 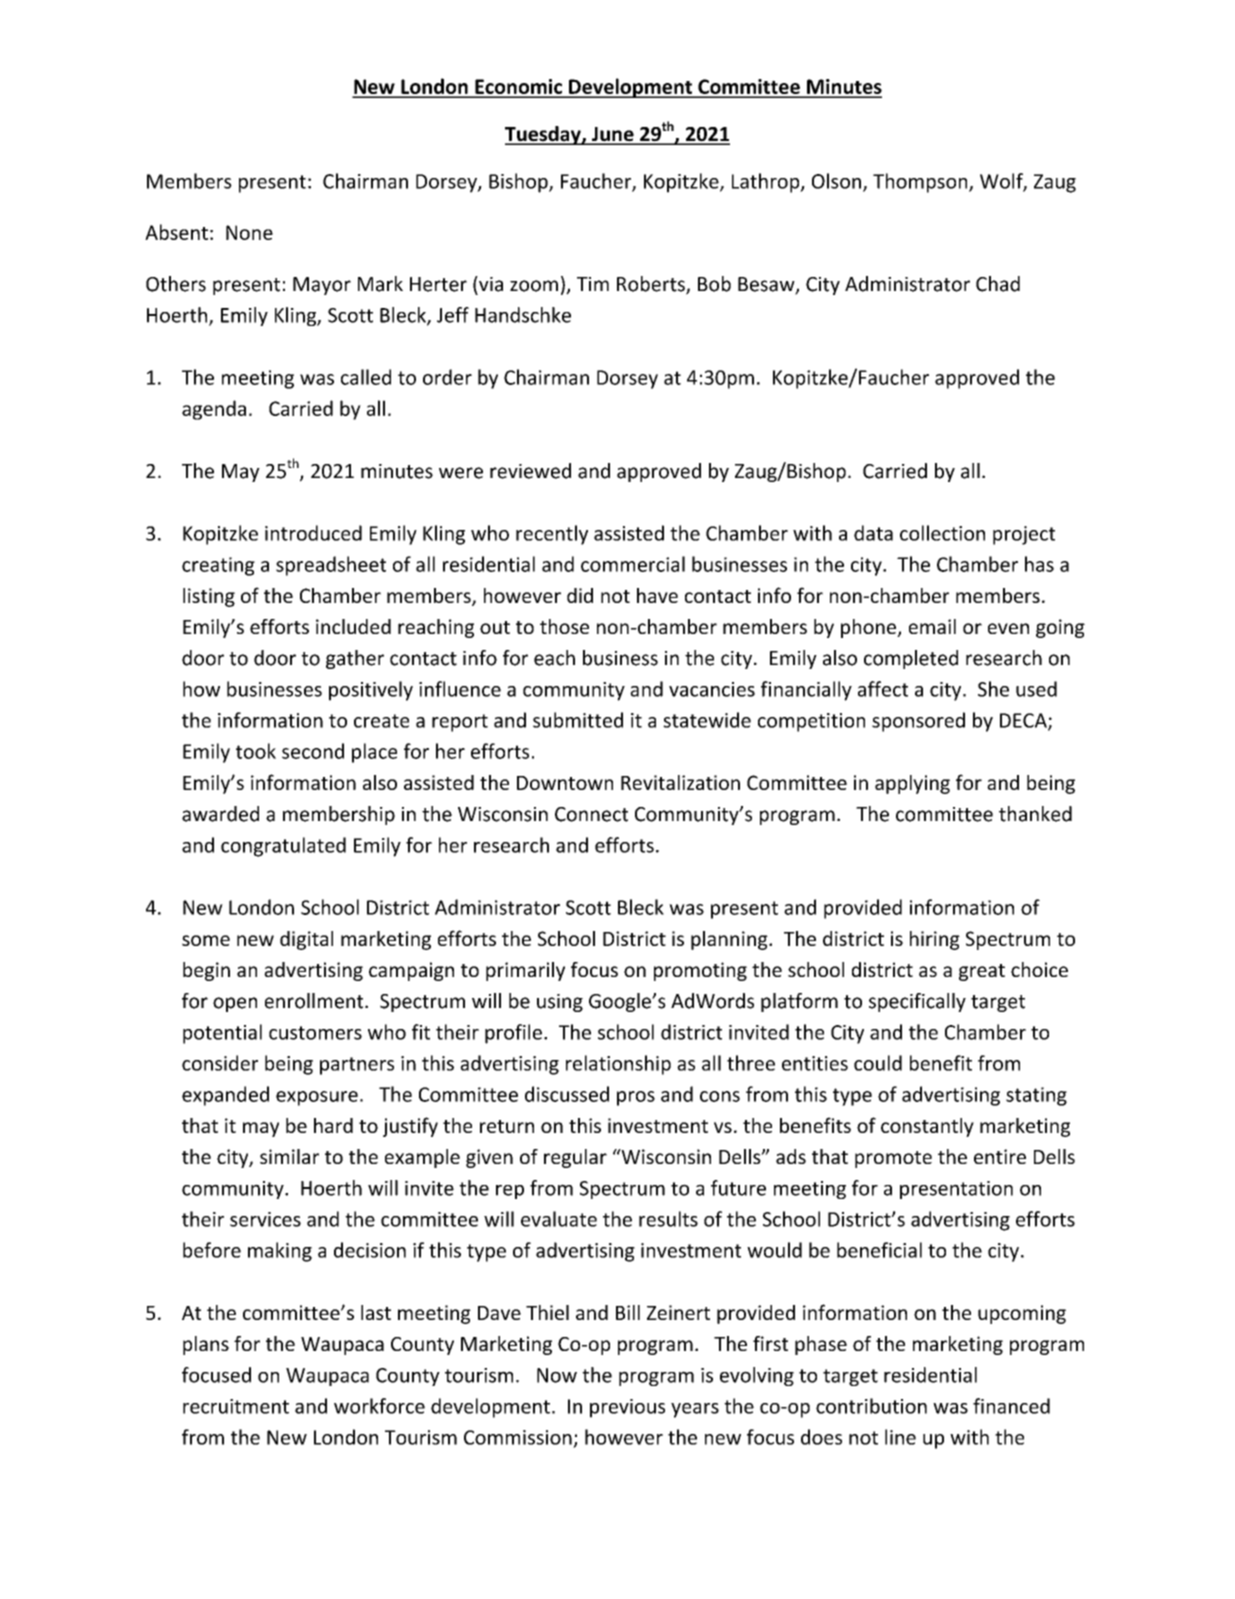 I want to click on June, so click(x=612, y=135).
